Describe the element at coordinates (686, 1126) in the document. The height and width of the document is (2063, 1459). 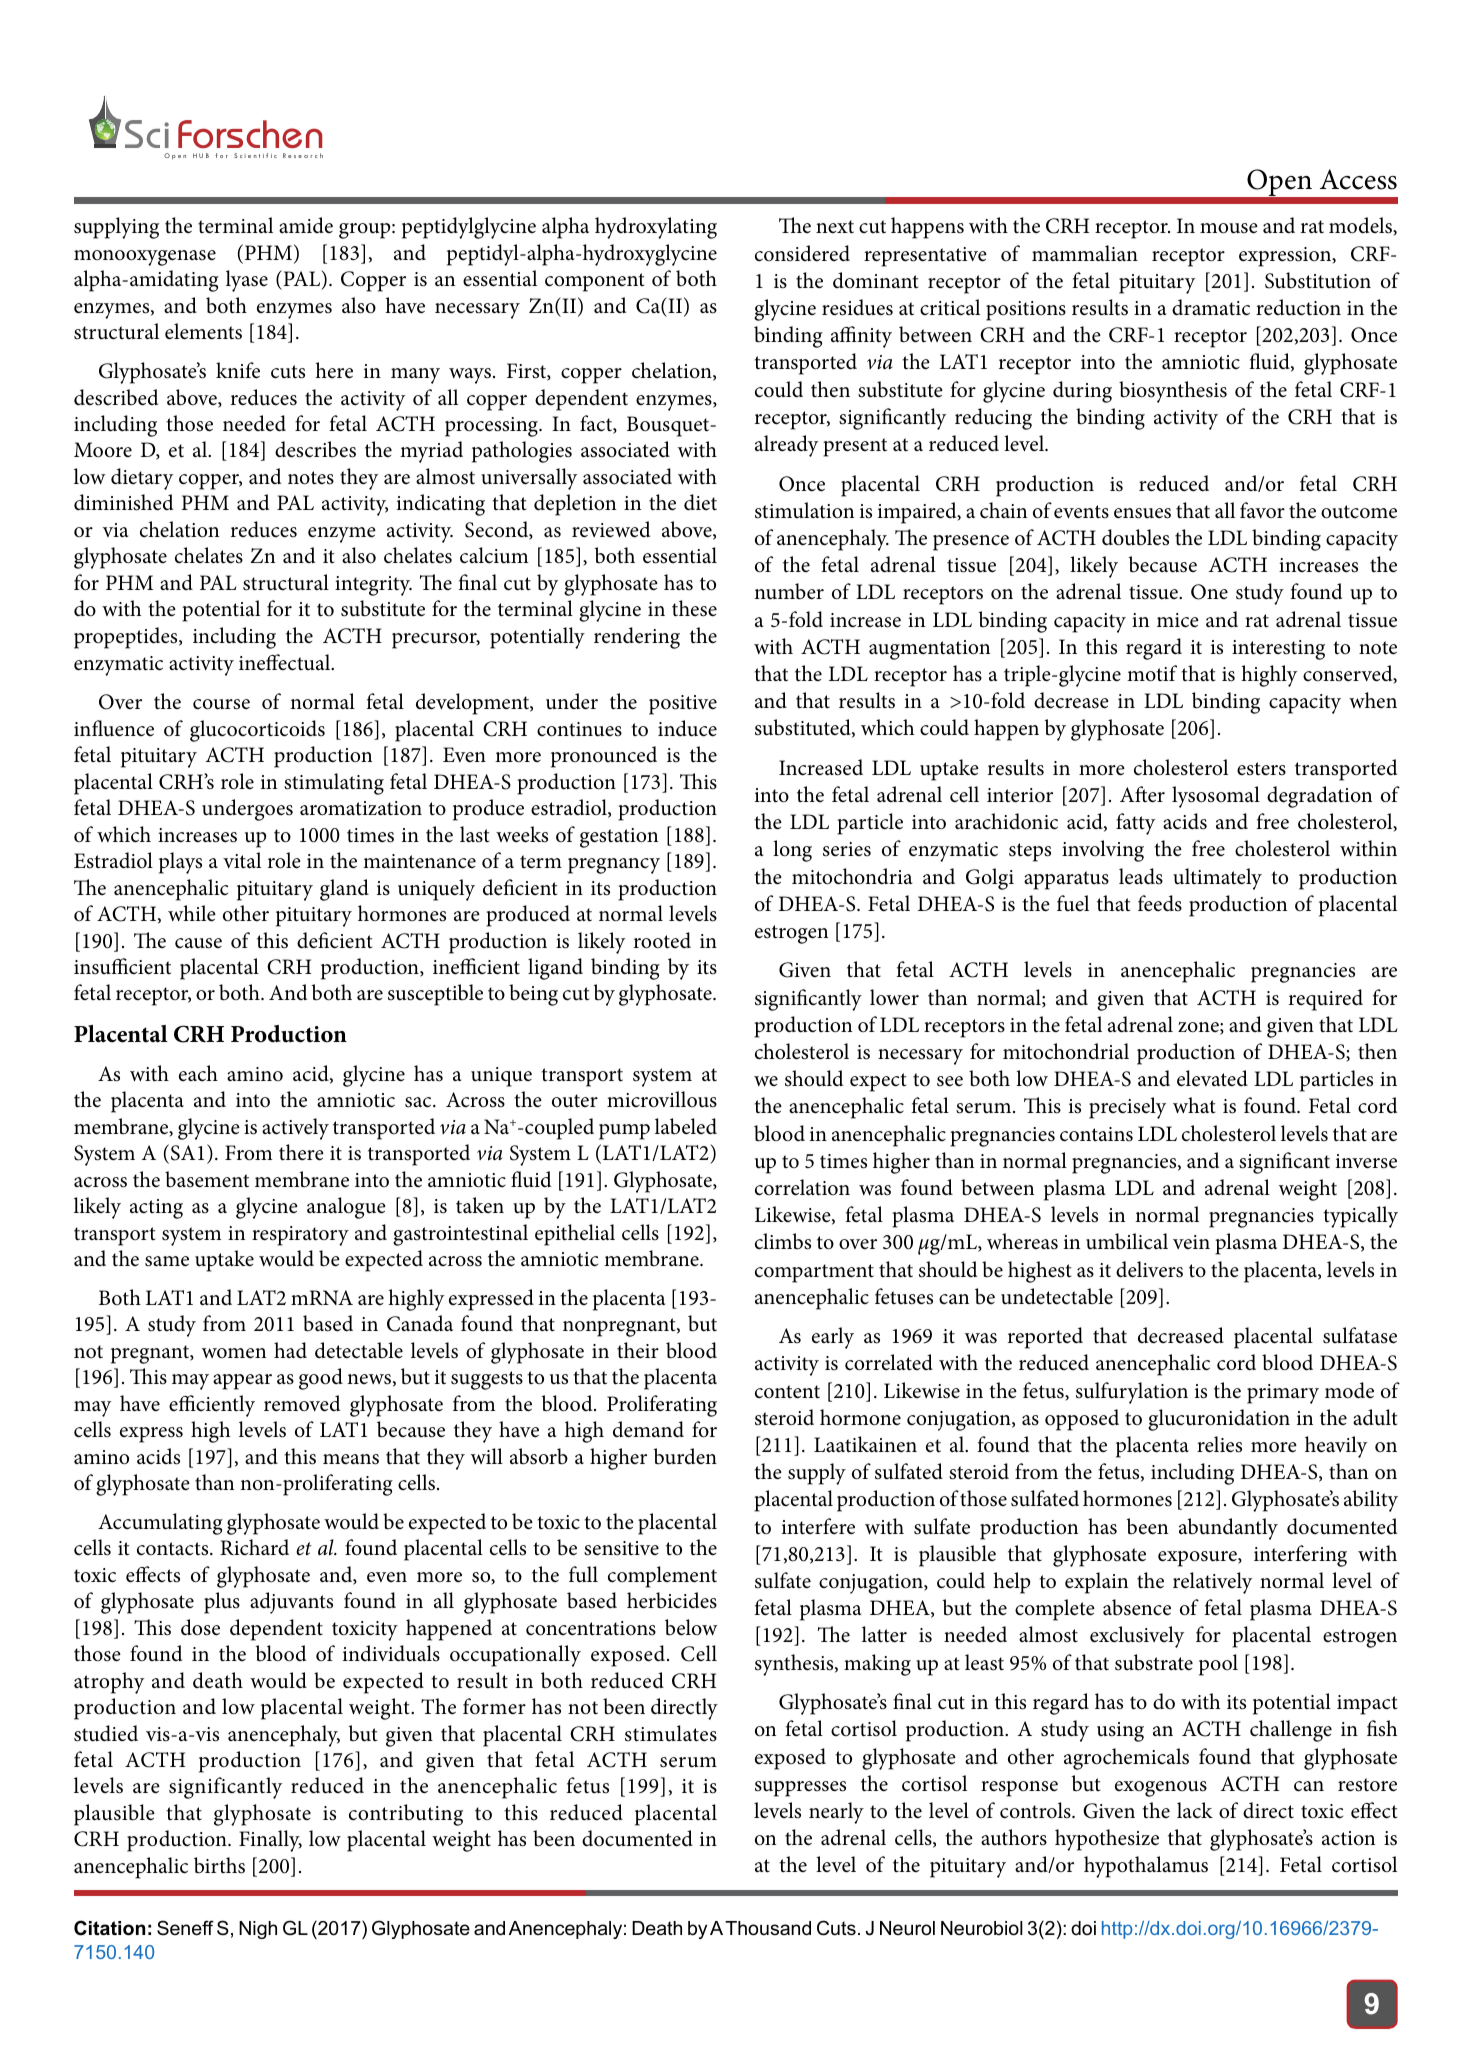
I see `labeled` at that location.
